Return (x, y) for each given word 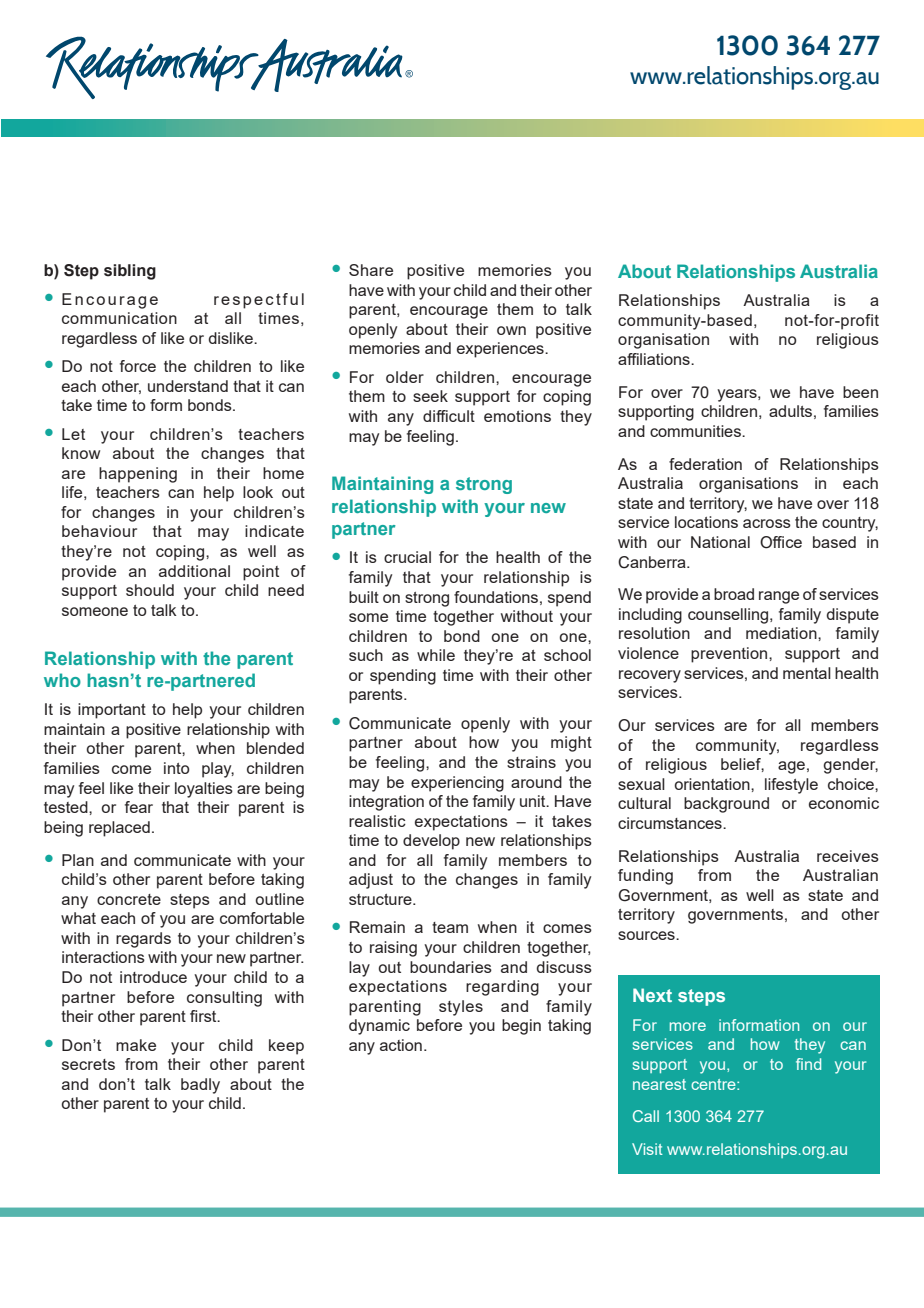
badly (200, 1086)
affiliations (655, 359)
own (511, 330)
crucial (407, 557)
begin (521, 1027)
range (779, 597)
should (150, 590)
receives (848, 856)
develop (431, 842)
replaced (119, 829)
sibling (130, 272)
